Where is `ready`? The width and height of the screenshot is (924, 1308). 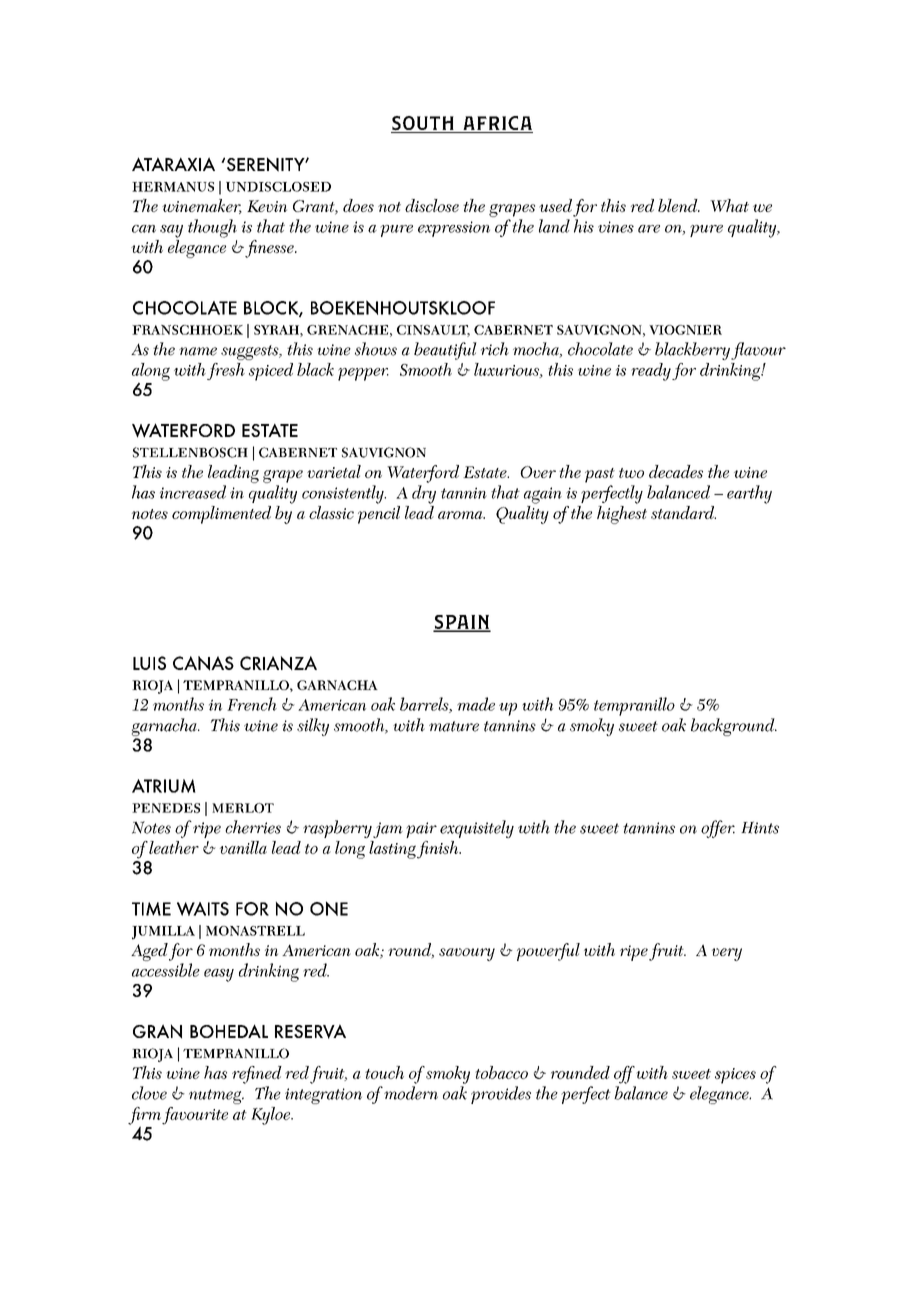 ready is located at coordinates (651, 372).
